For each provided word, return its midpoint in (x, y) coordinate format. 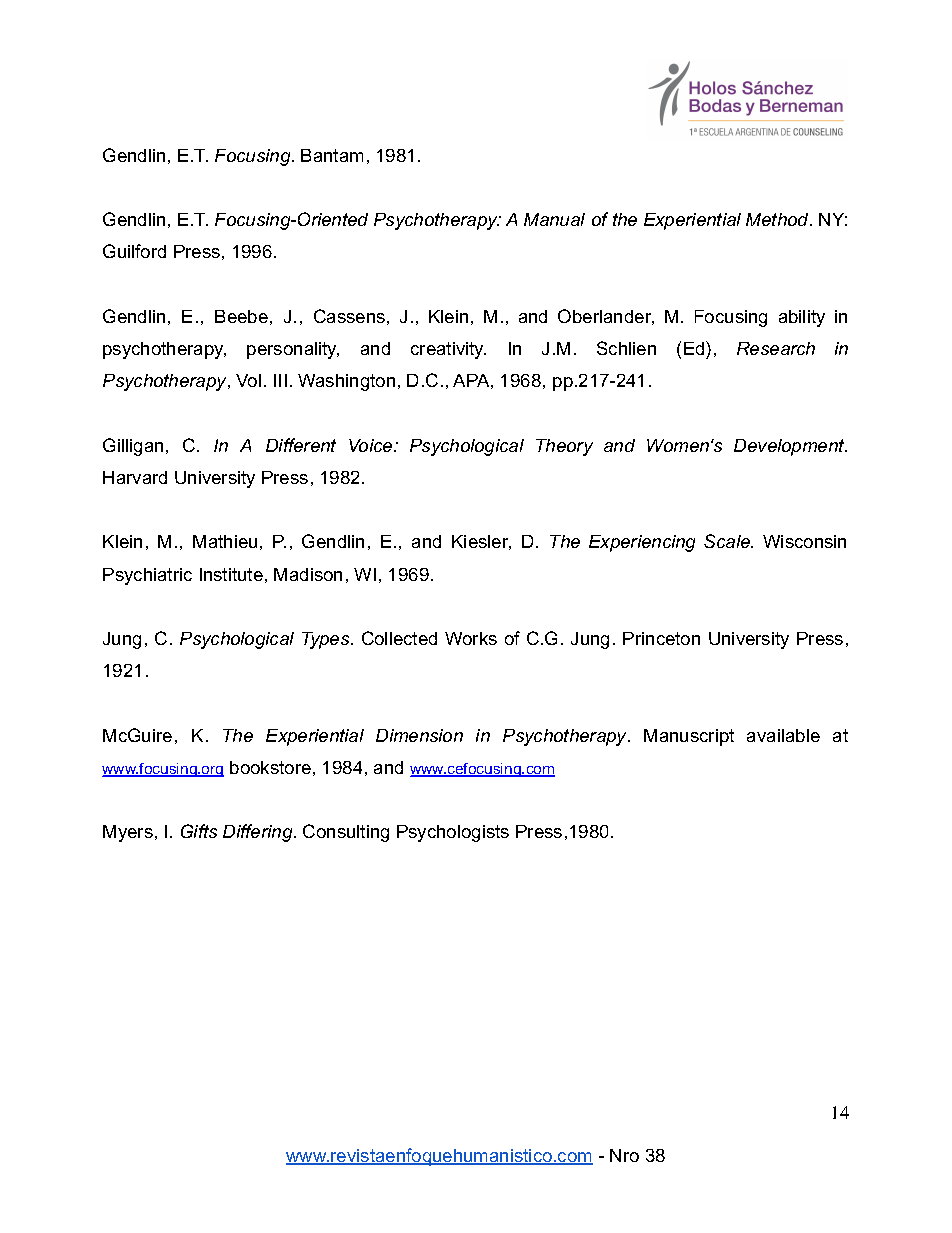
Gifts (199, 831)
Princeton (661, 638)
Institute (231, 574)
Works (471, 638)
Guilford (134, 251)
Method (778, 219)
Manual (554, 219)
